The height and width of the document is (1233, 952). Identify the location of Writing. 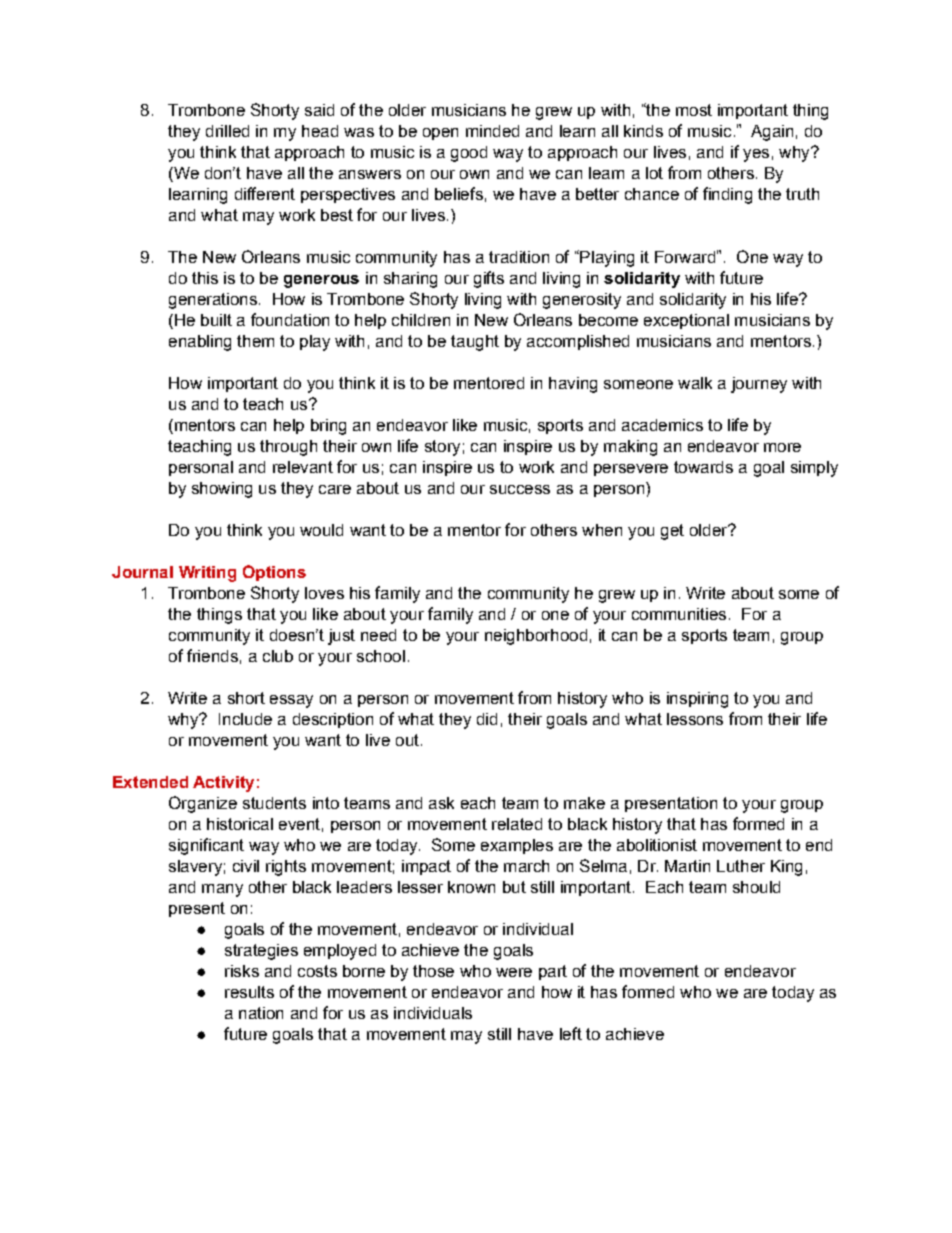
(207, 574).
